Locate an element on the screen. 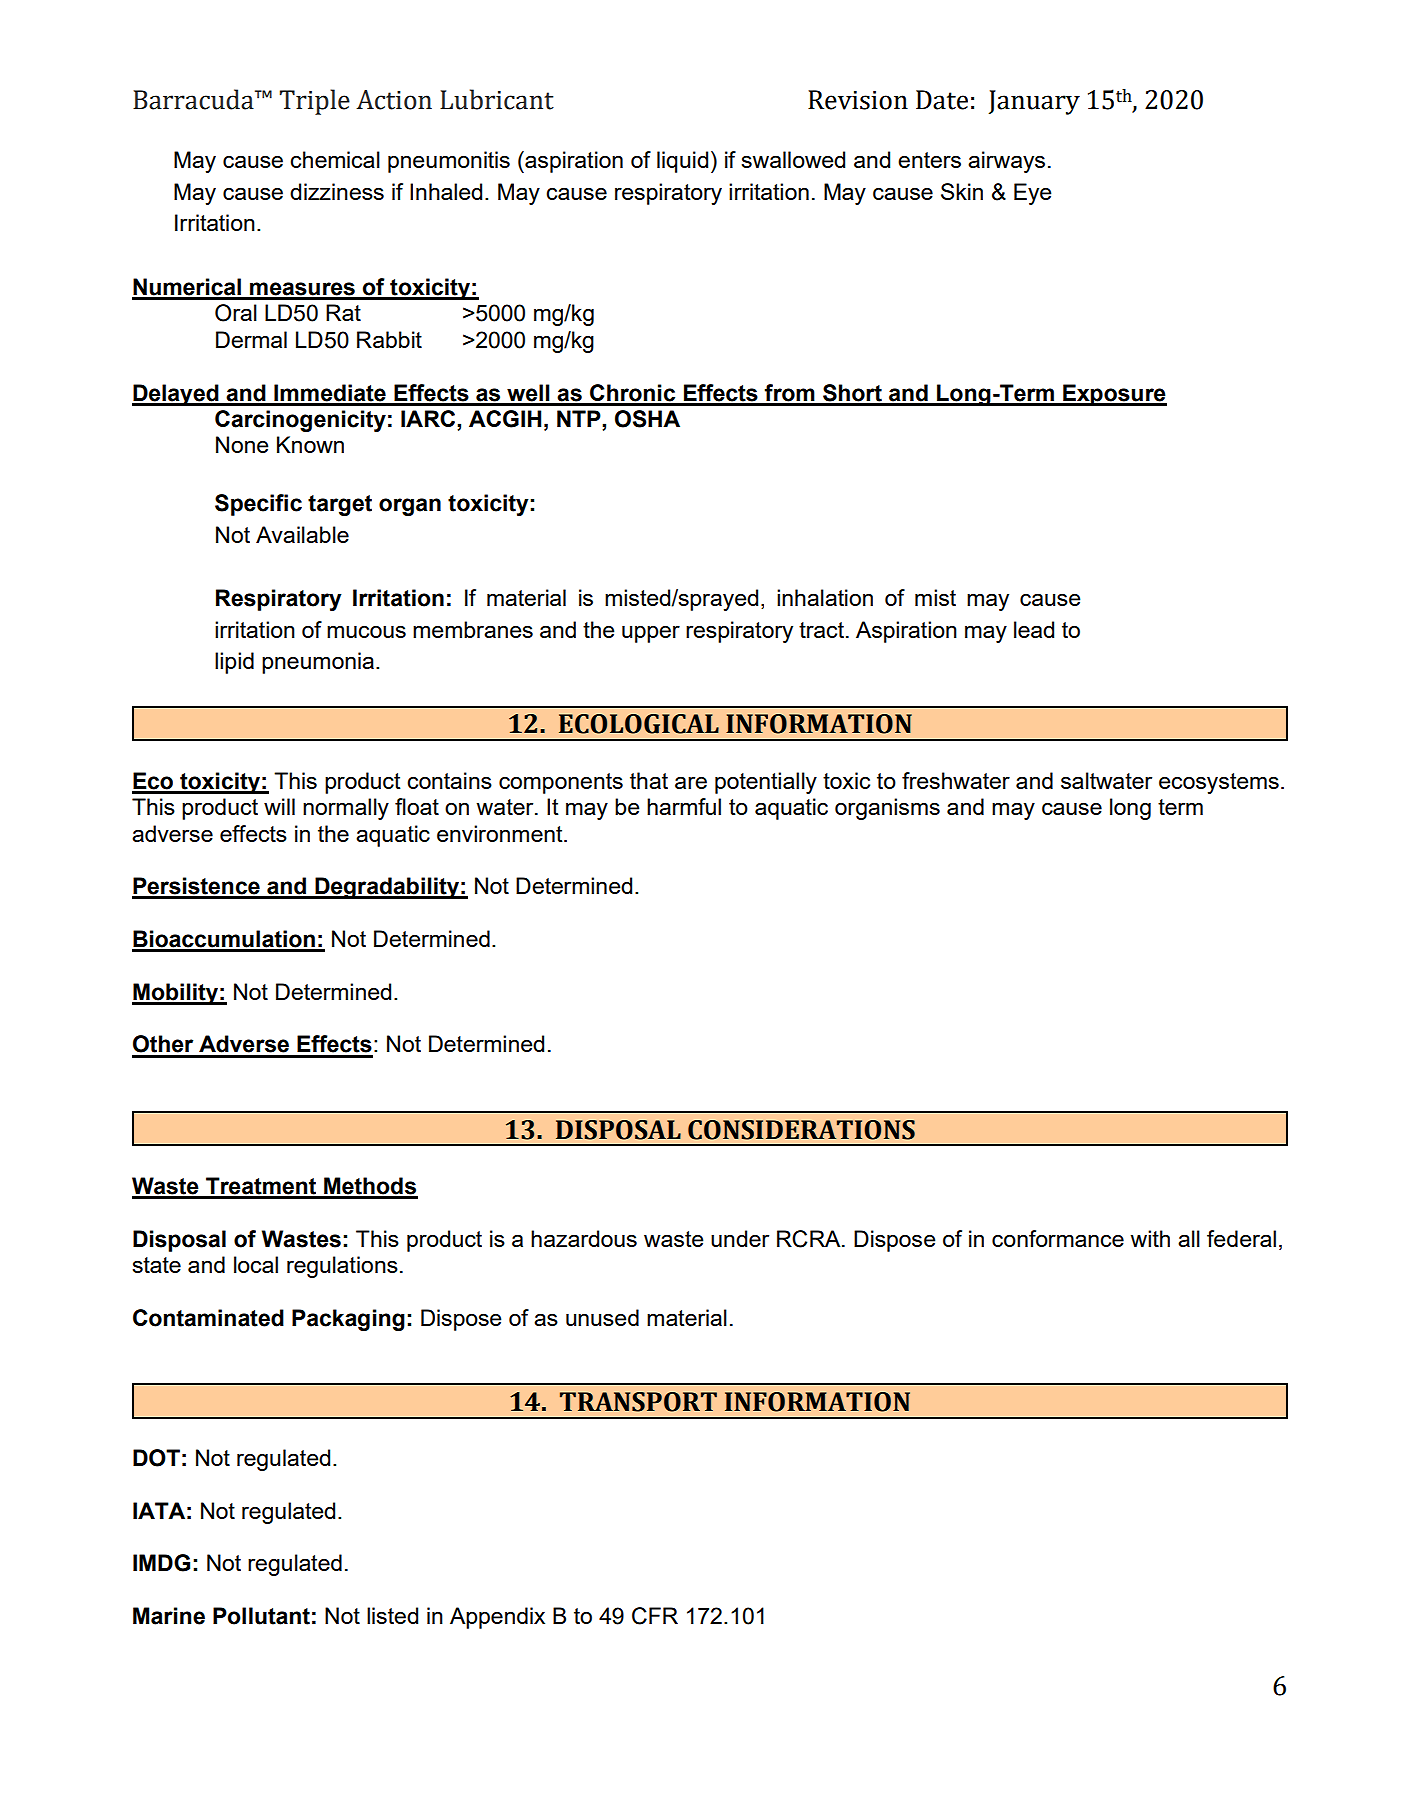  Eye is located at coordinates (1032, 194).
